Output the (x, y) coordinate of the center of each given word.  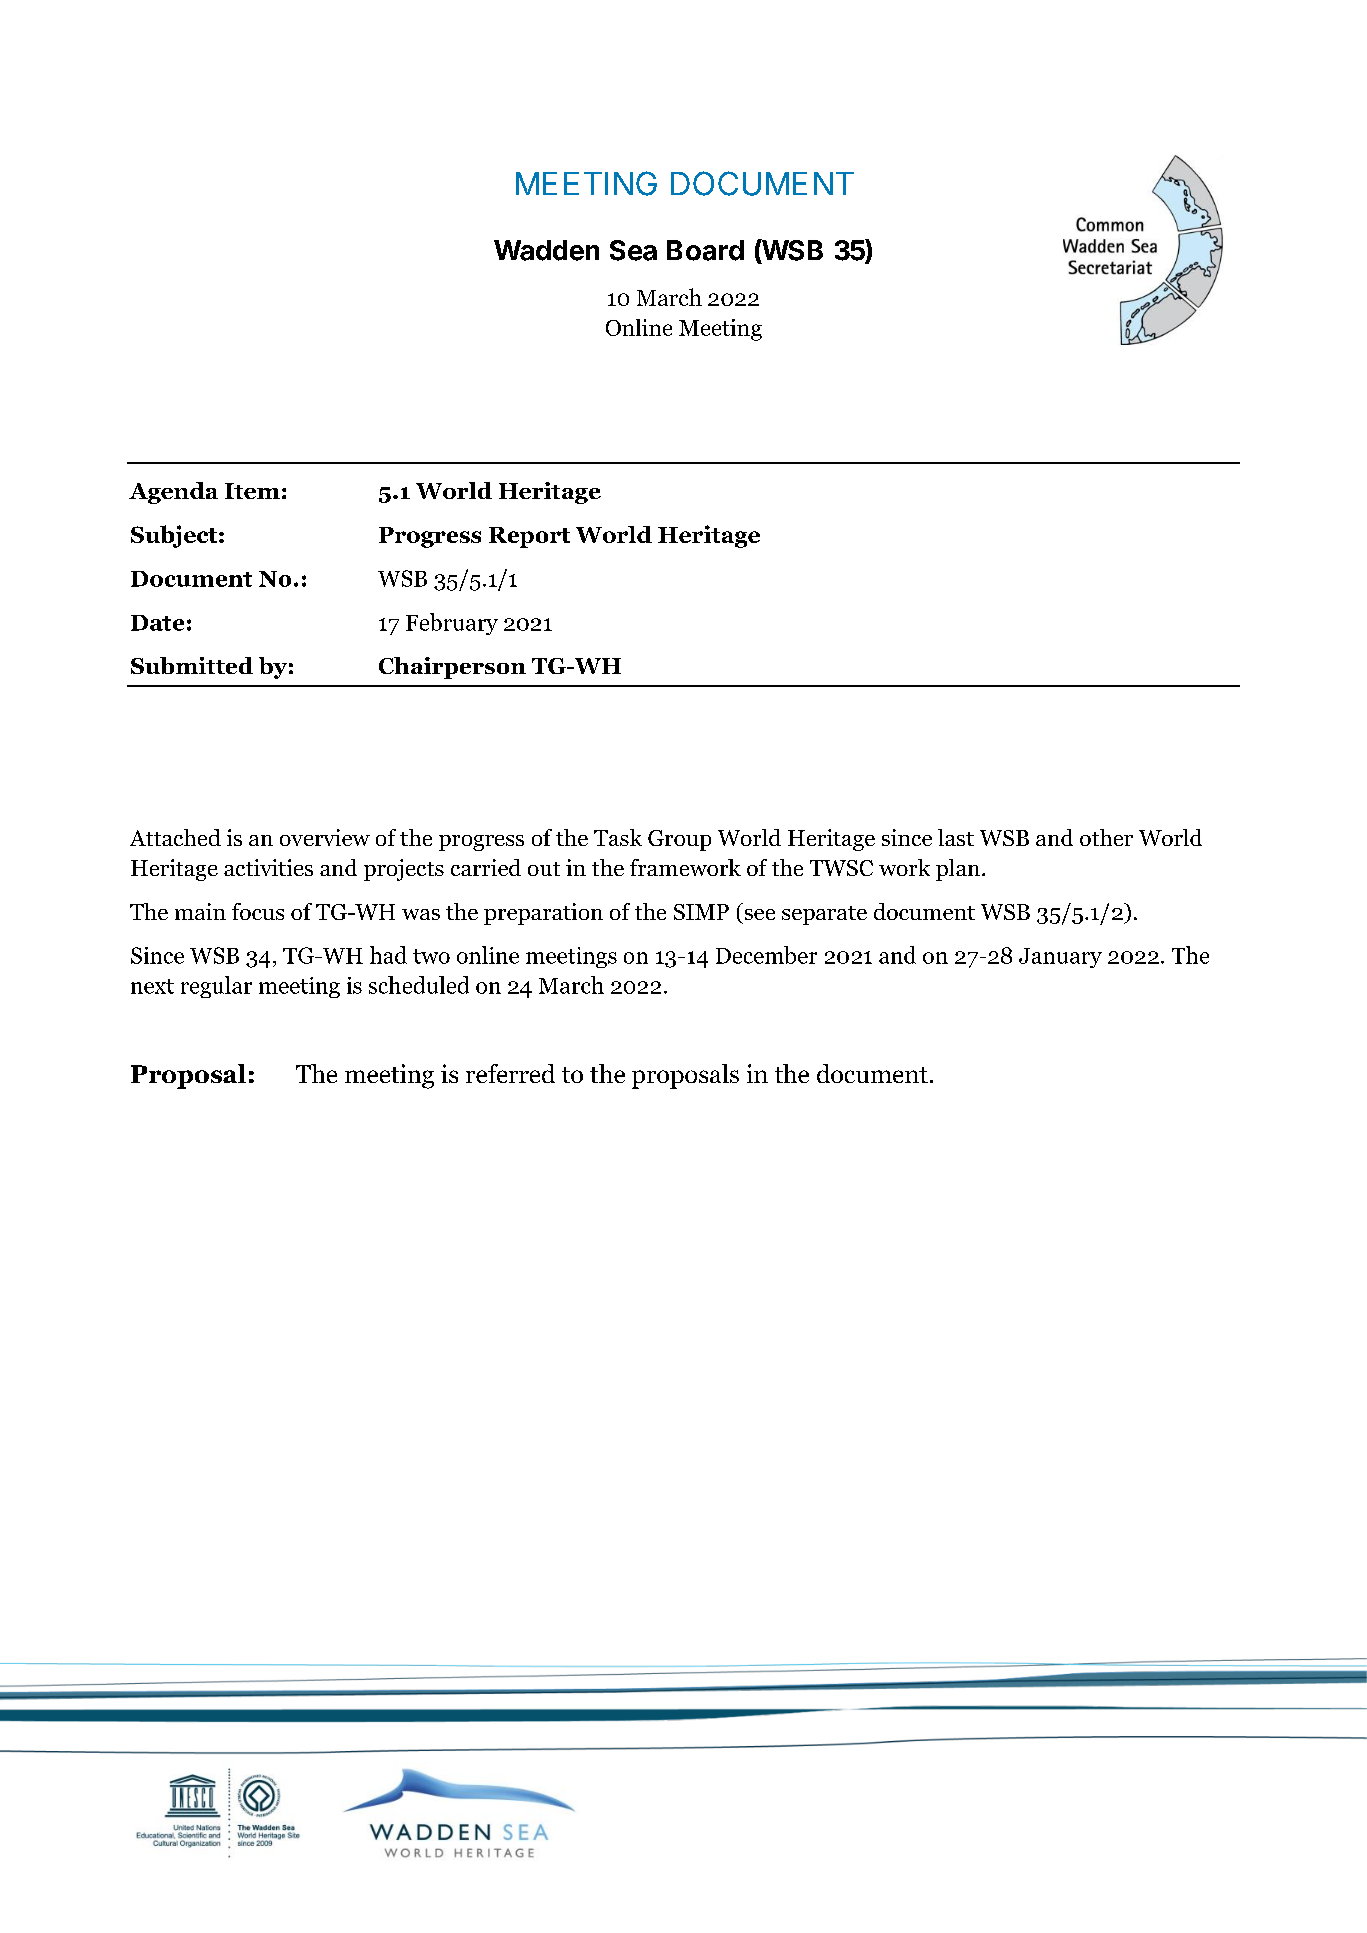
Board (705, 250)
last (956, 837)
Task (618, 837)
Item (252, 491)
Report (529, 537)
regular (216, 987)
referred (510, 1073)
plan (958, 870)
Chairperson (452, 668)
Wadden (546, 250)
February (452, 624)
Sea (633, 250)
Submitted (192, 665)
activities (268, 867)
